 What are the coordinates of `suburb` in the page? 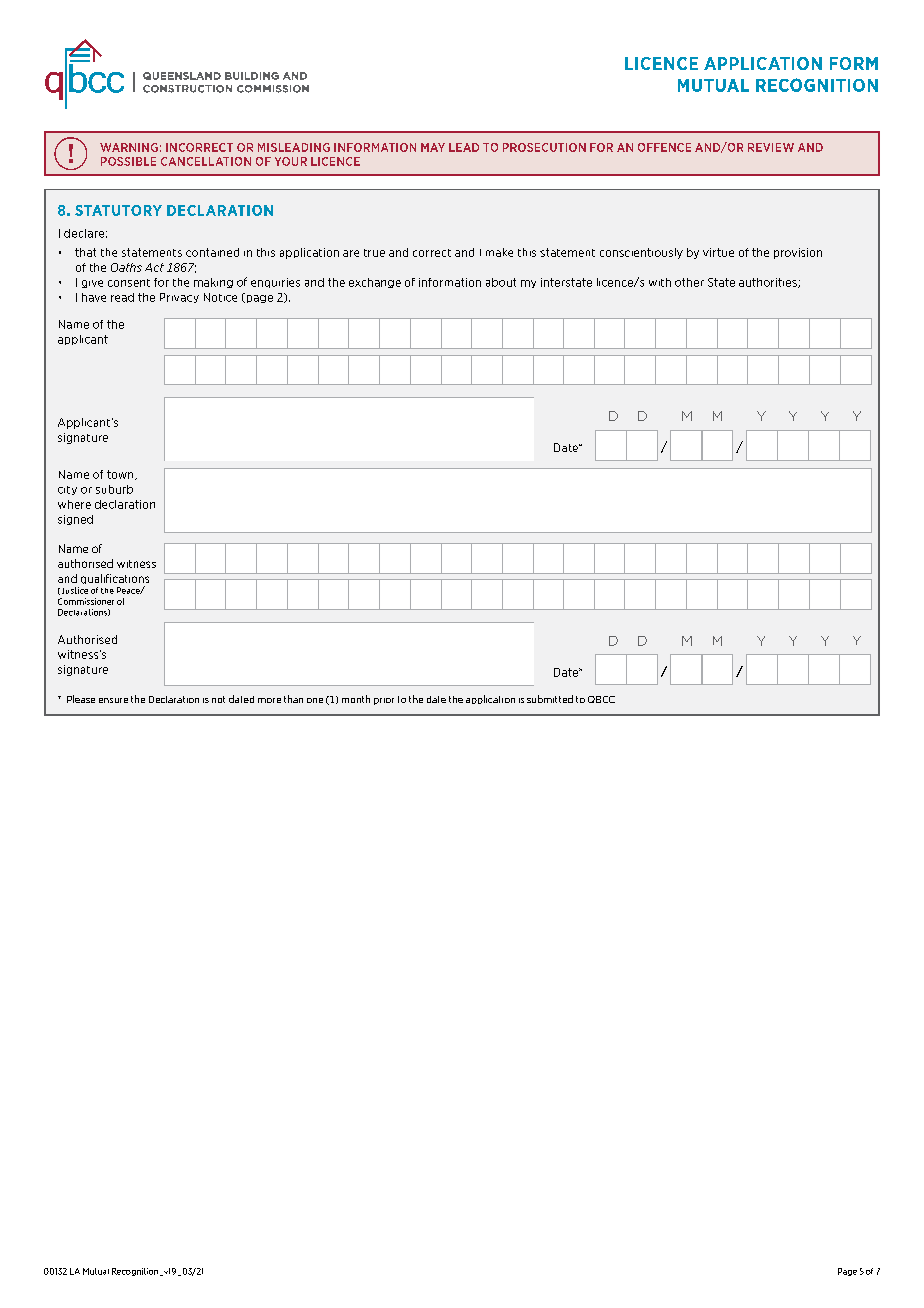 It's located at (114, 489).
